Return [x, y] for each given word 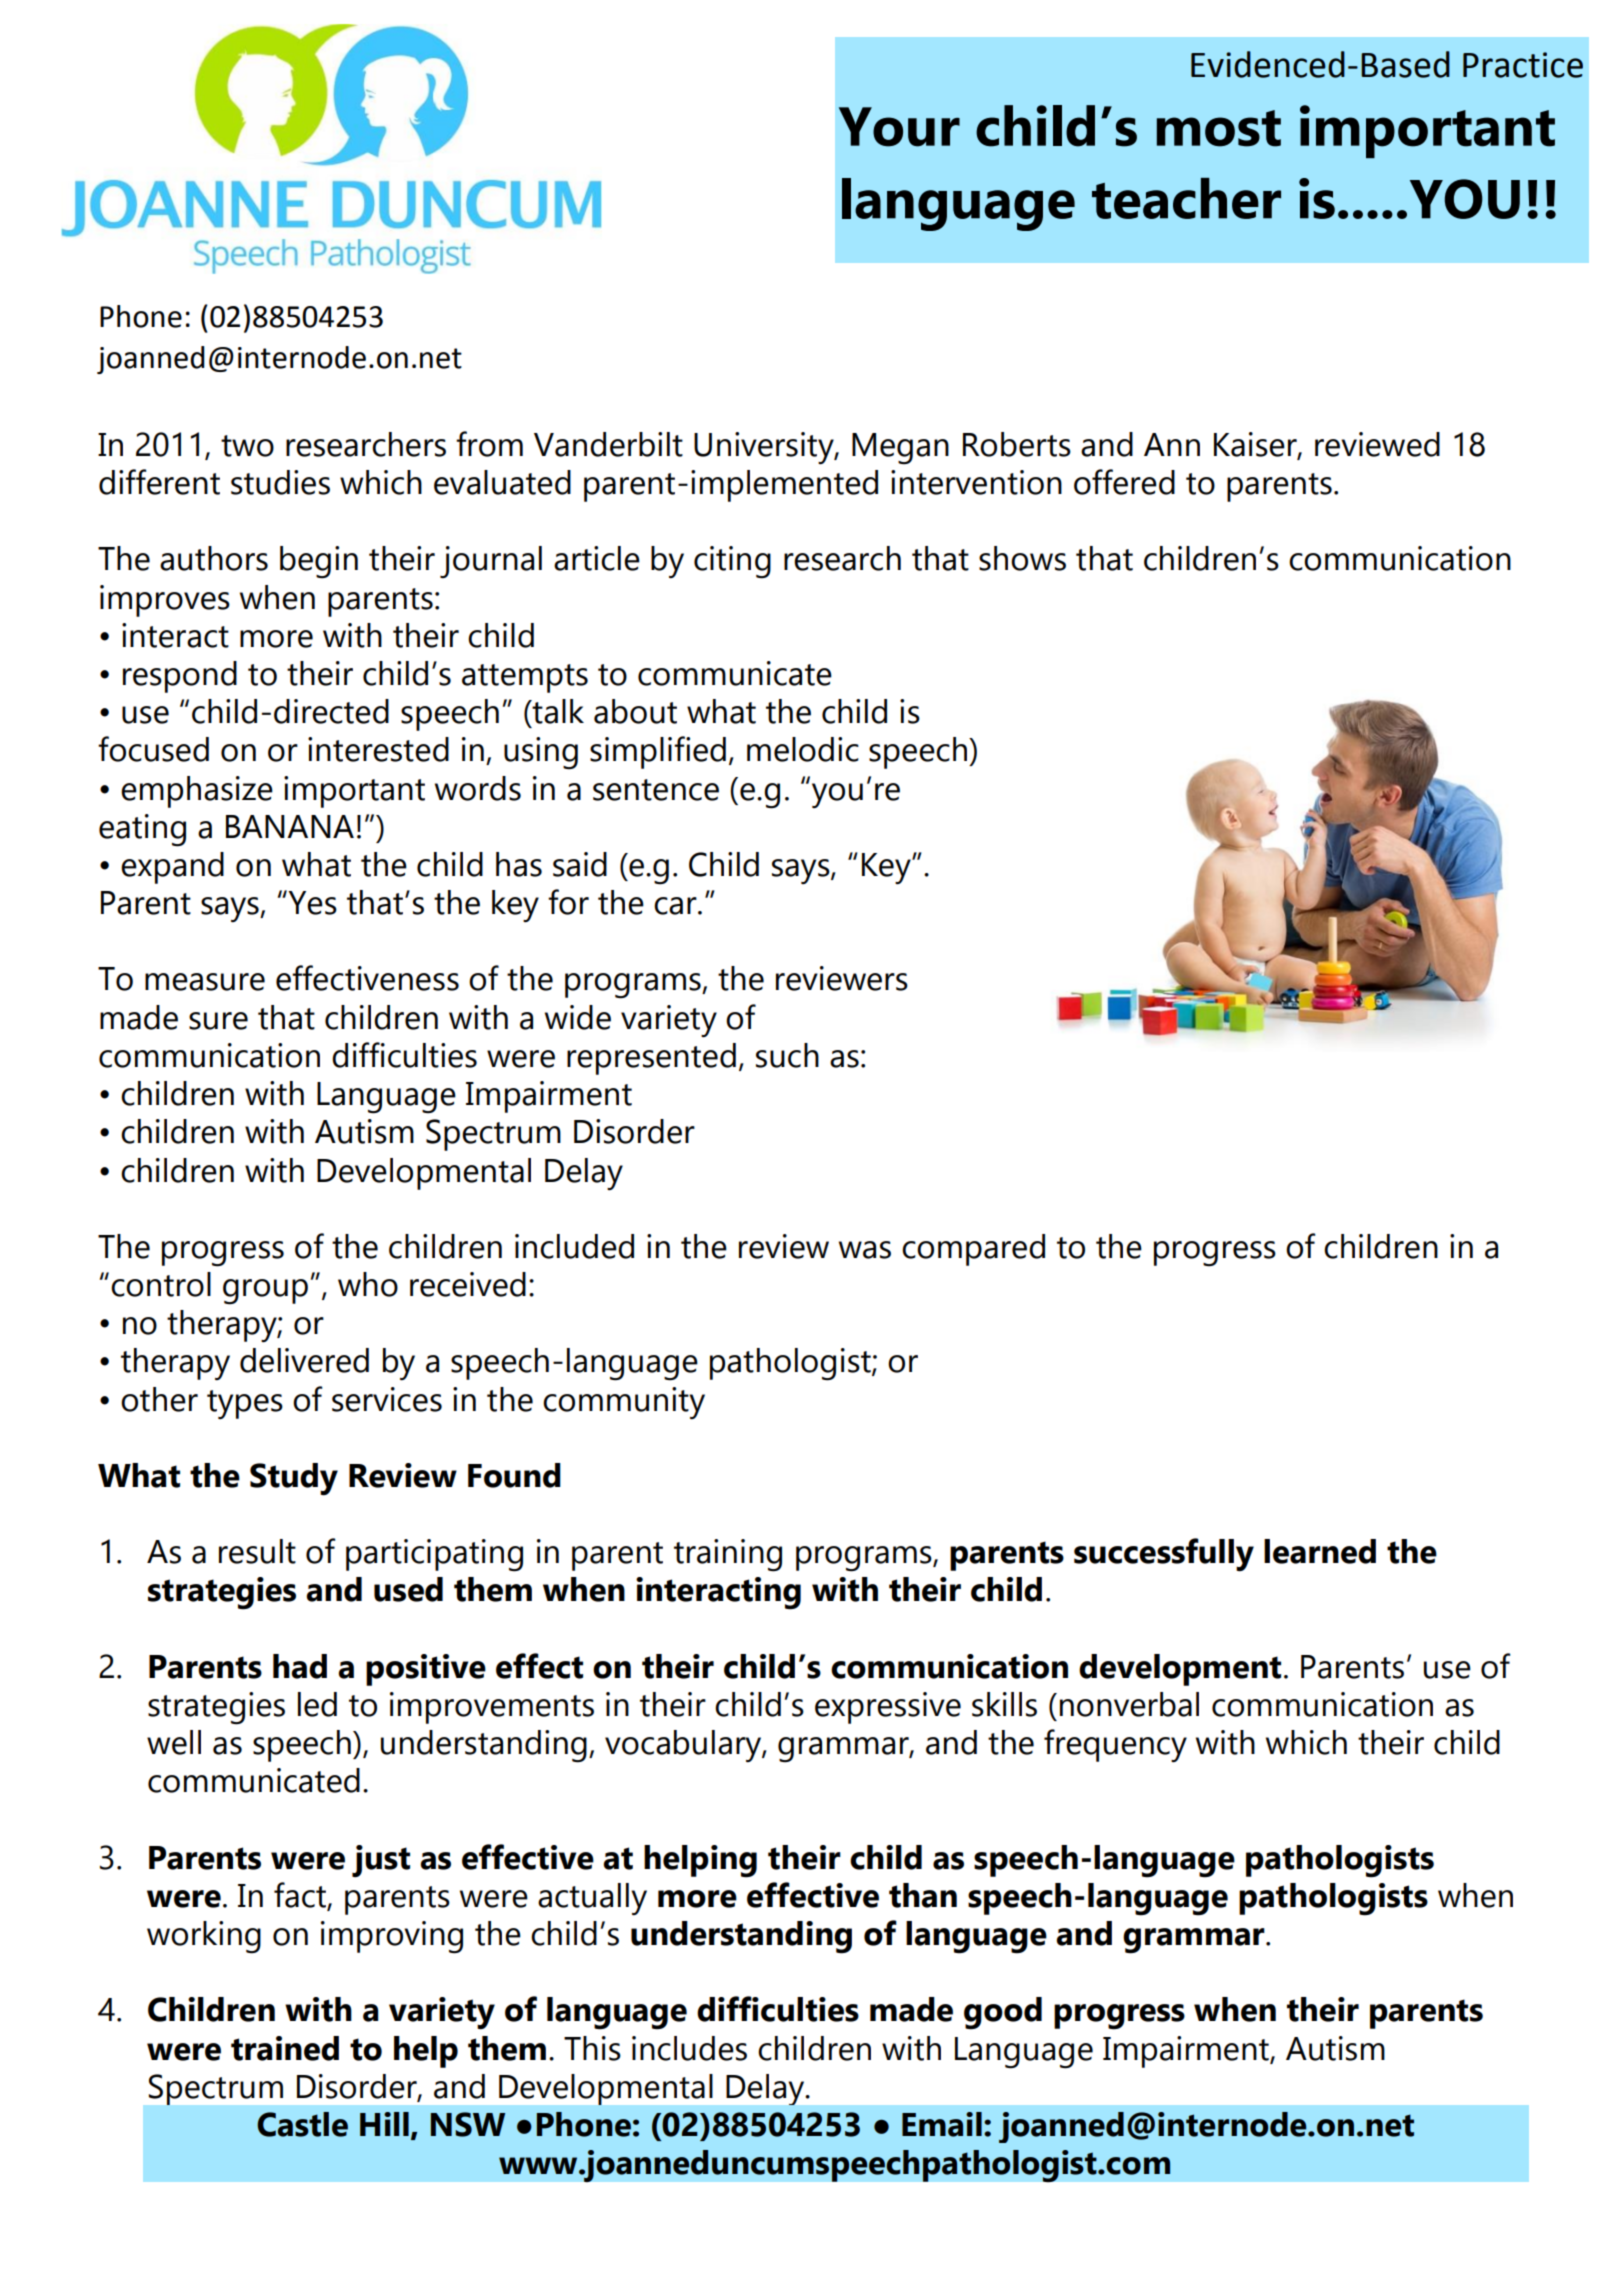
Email [942, 2124]
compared [973, 1250]
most [1219, 128]
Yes [311, 902]
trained [285, 2048]
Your [899, 127]
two [247, 446]
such [787, 1055]
